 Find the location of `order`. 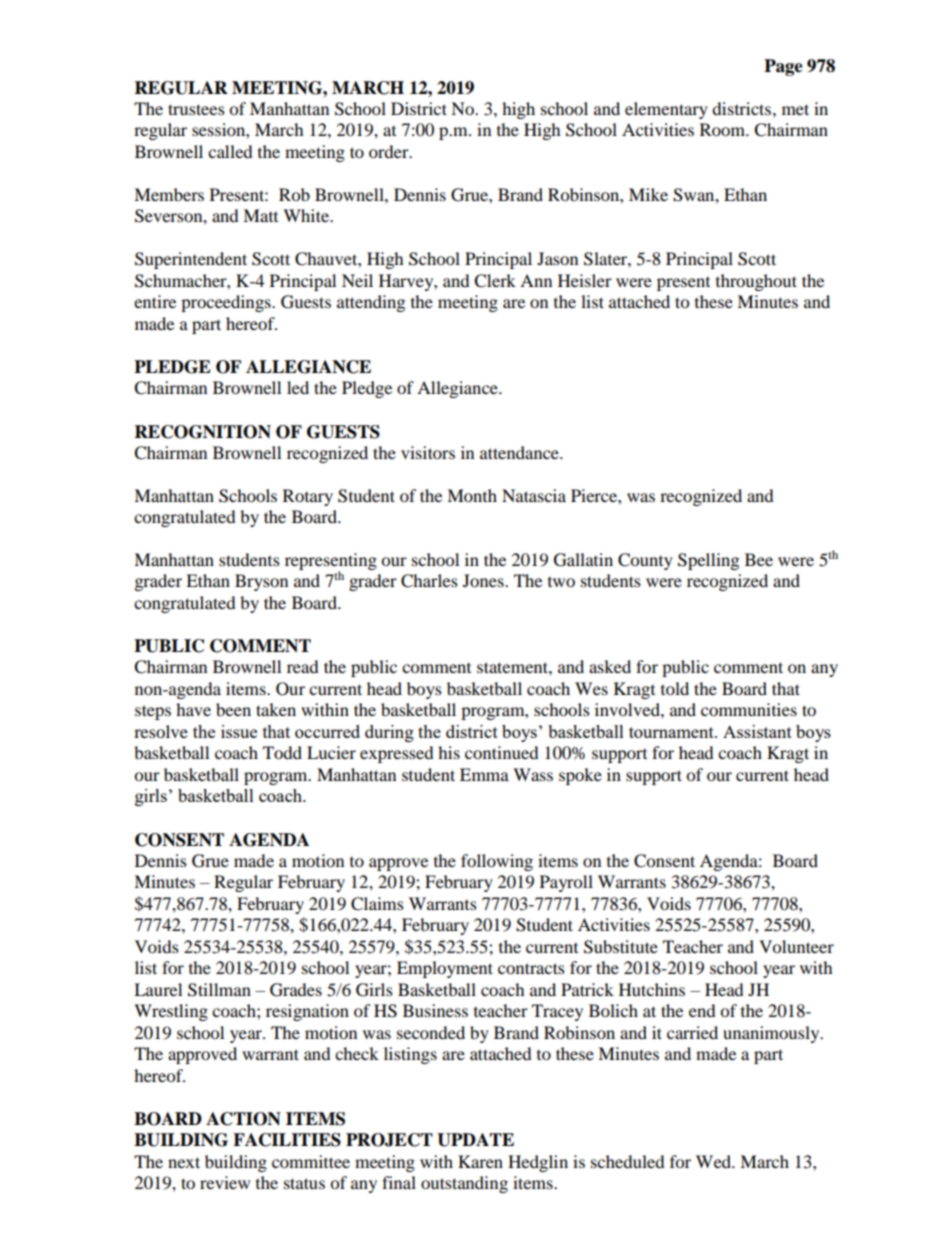

order is located at coordinates (390, 151).
